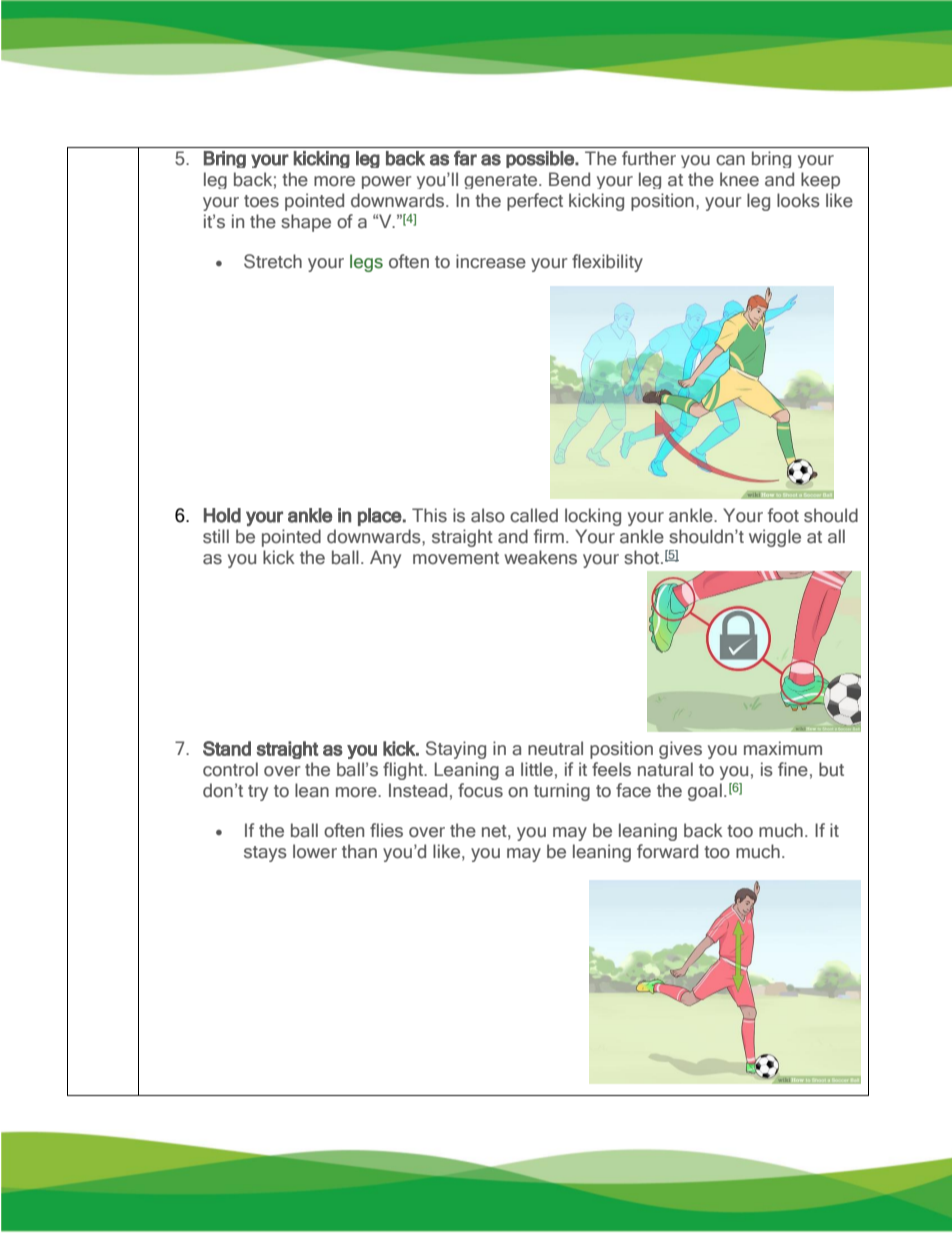 The image size is (952, 1233). I want to click on knee, so click(739, 179).
